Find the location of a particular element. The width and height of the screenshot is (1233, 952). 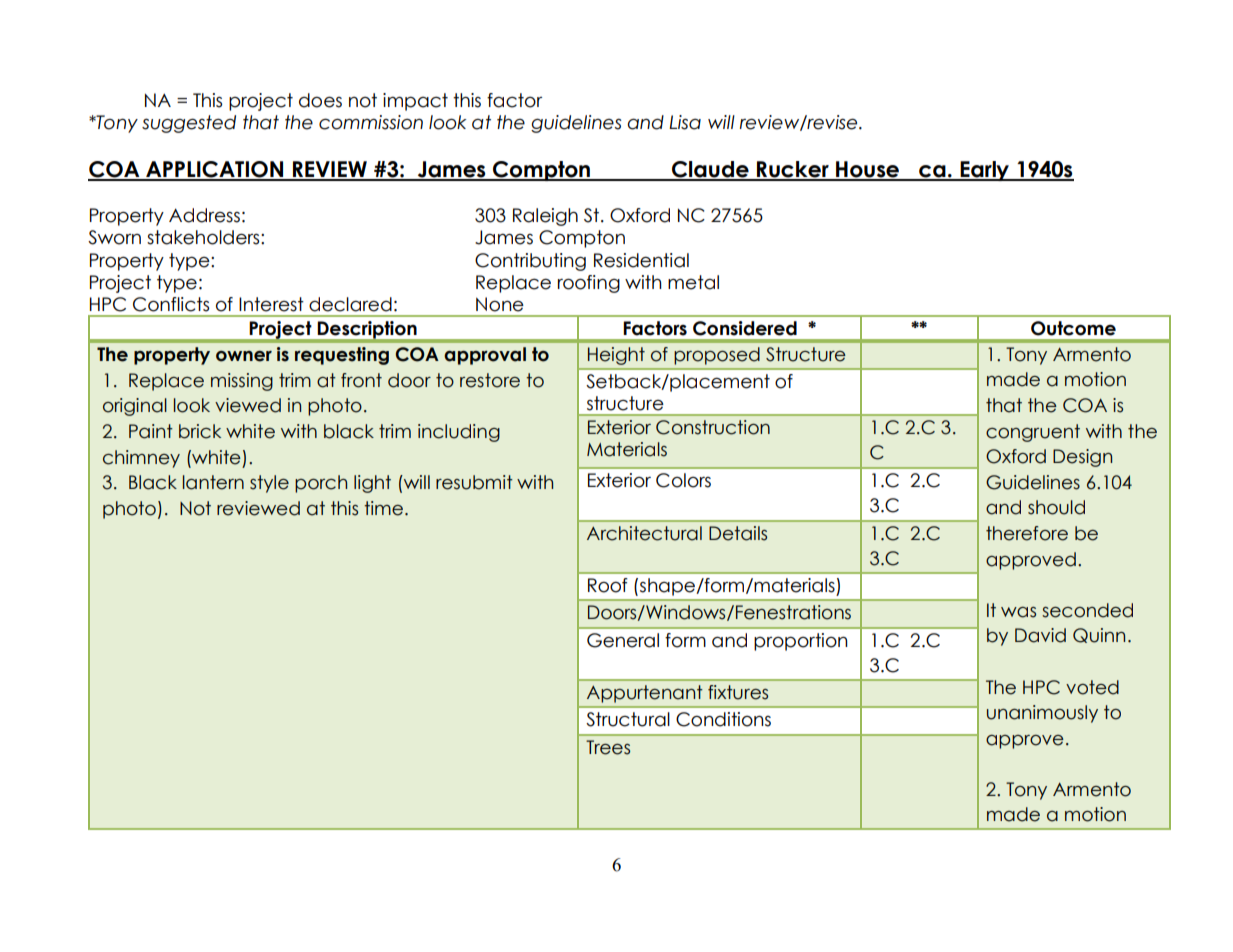

Residential is located at coordinates (641, 260).
